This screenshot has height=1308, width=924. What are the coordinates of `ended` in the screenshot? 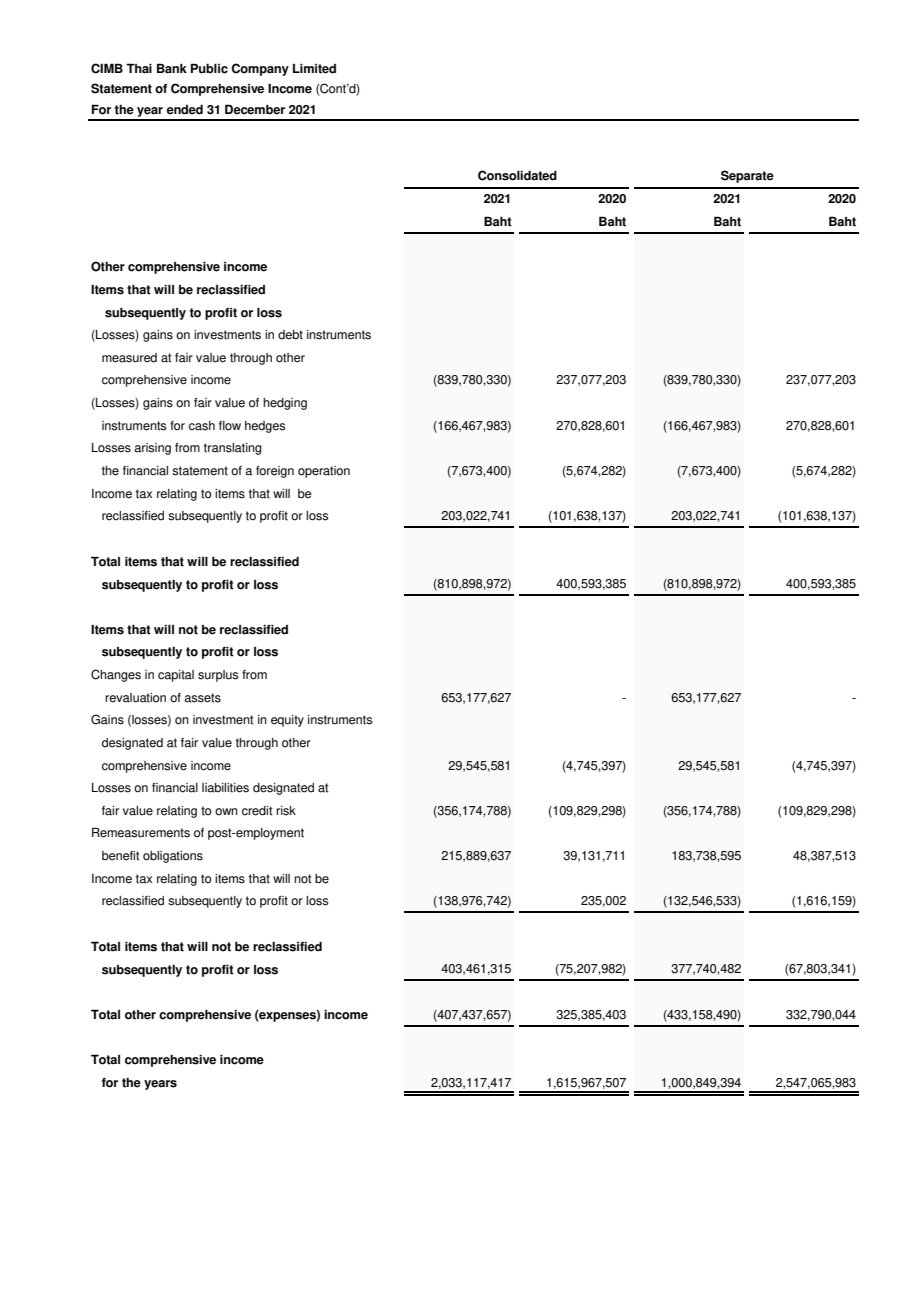 It's located at (185, 110).
